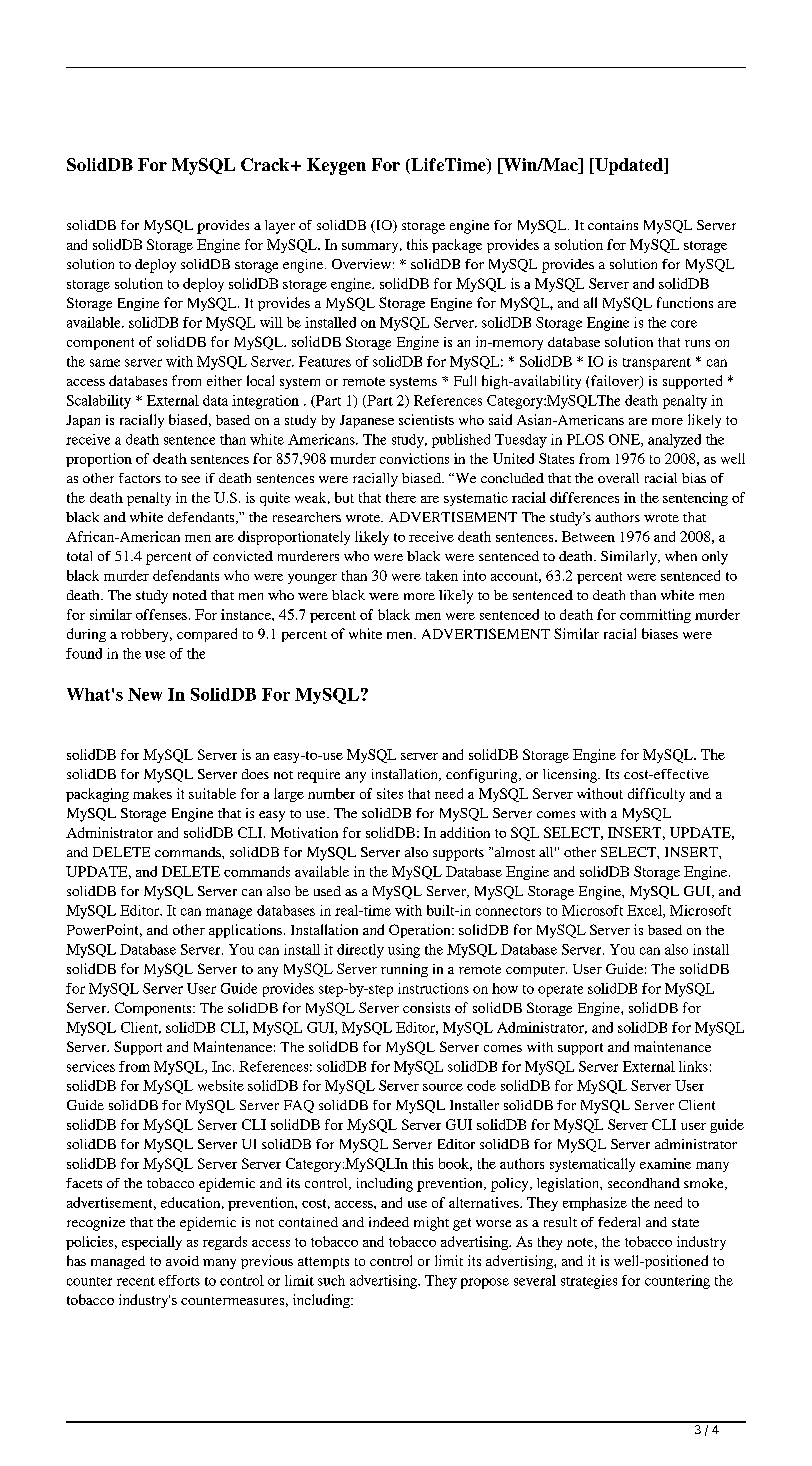 The width and height of the image is (812, 1466). What do you see at coordinates (442, 575) in the image?
I see `taken` at bounding box center [442, 575].
